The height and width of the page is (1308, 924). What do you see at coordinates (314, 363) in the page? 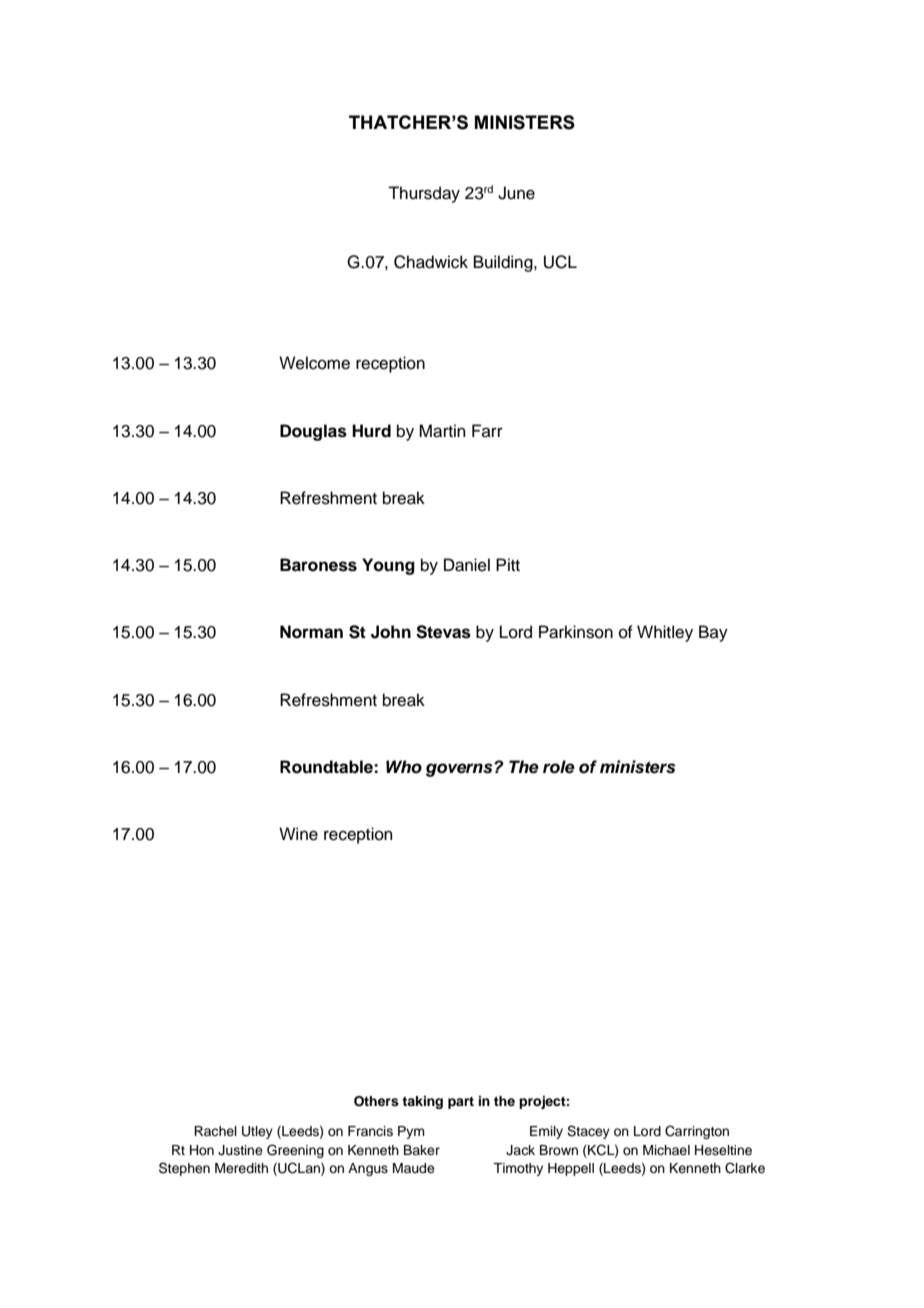
I see `Welcome` at bounding box center [314, 363].
